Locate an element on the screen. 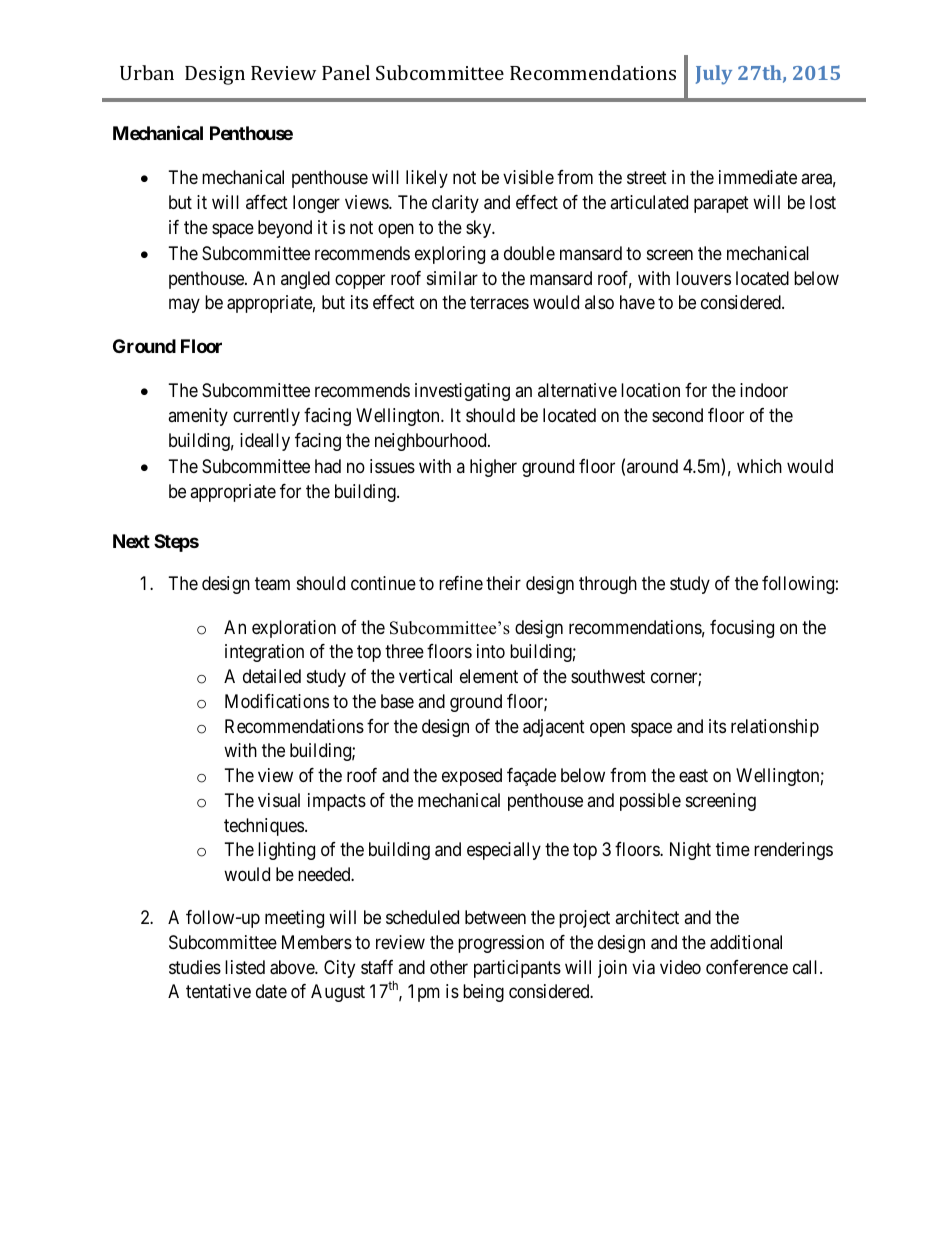 The width and height of the screenshot is (952, 1233). visible is located at coordinates (528, 177).
